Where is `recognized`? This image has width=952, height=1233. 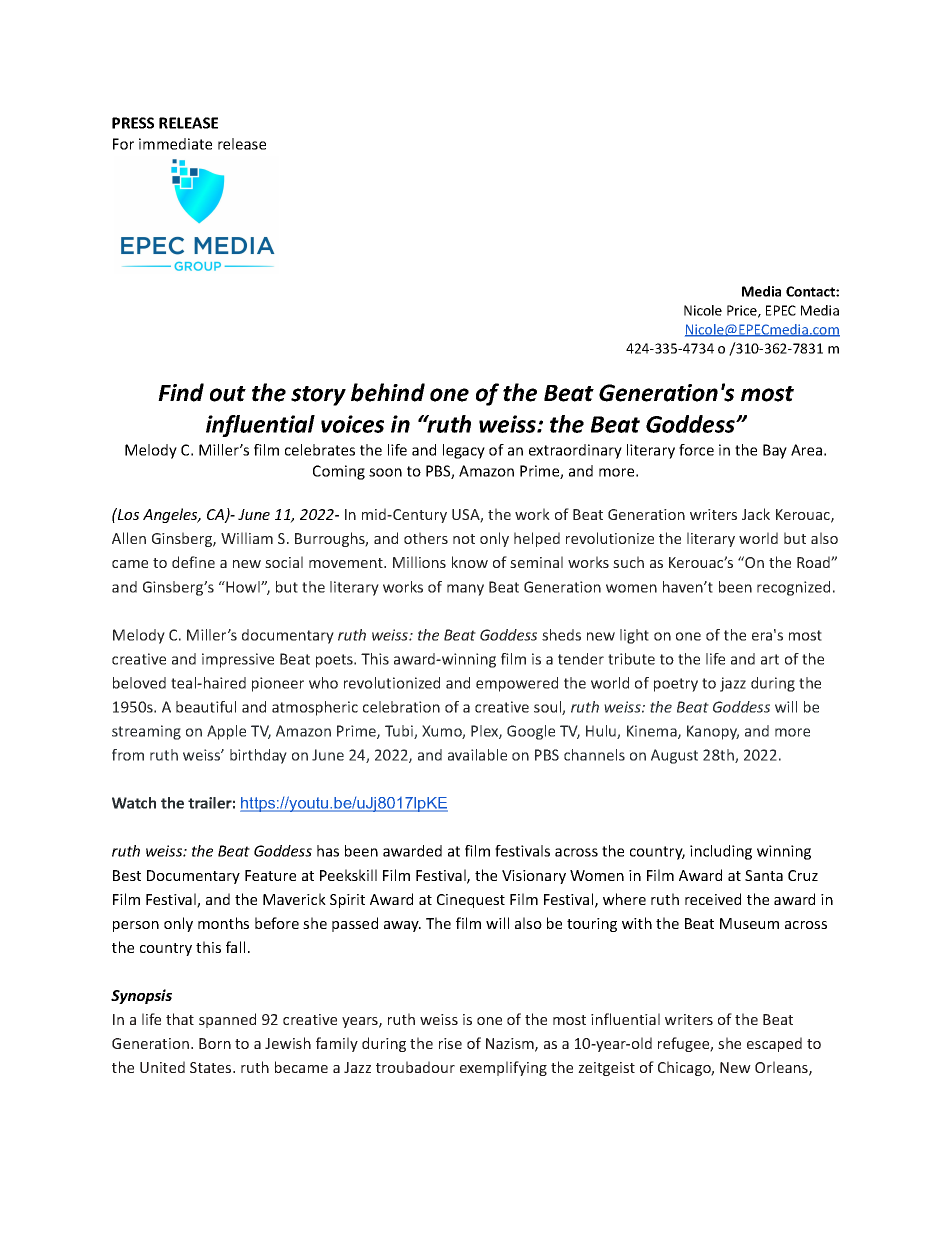 recognized is located at coordinates (793, 588).
